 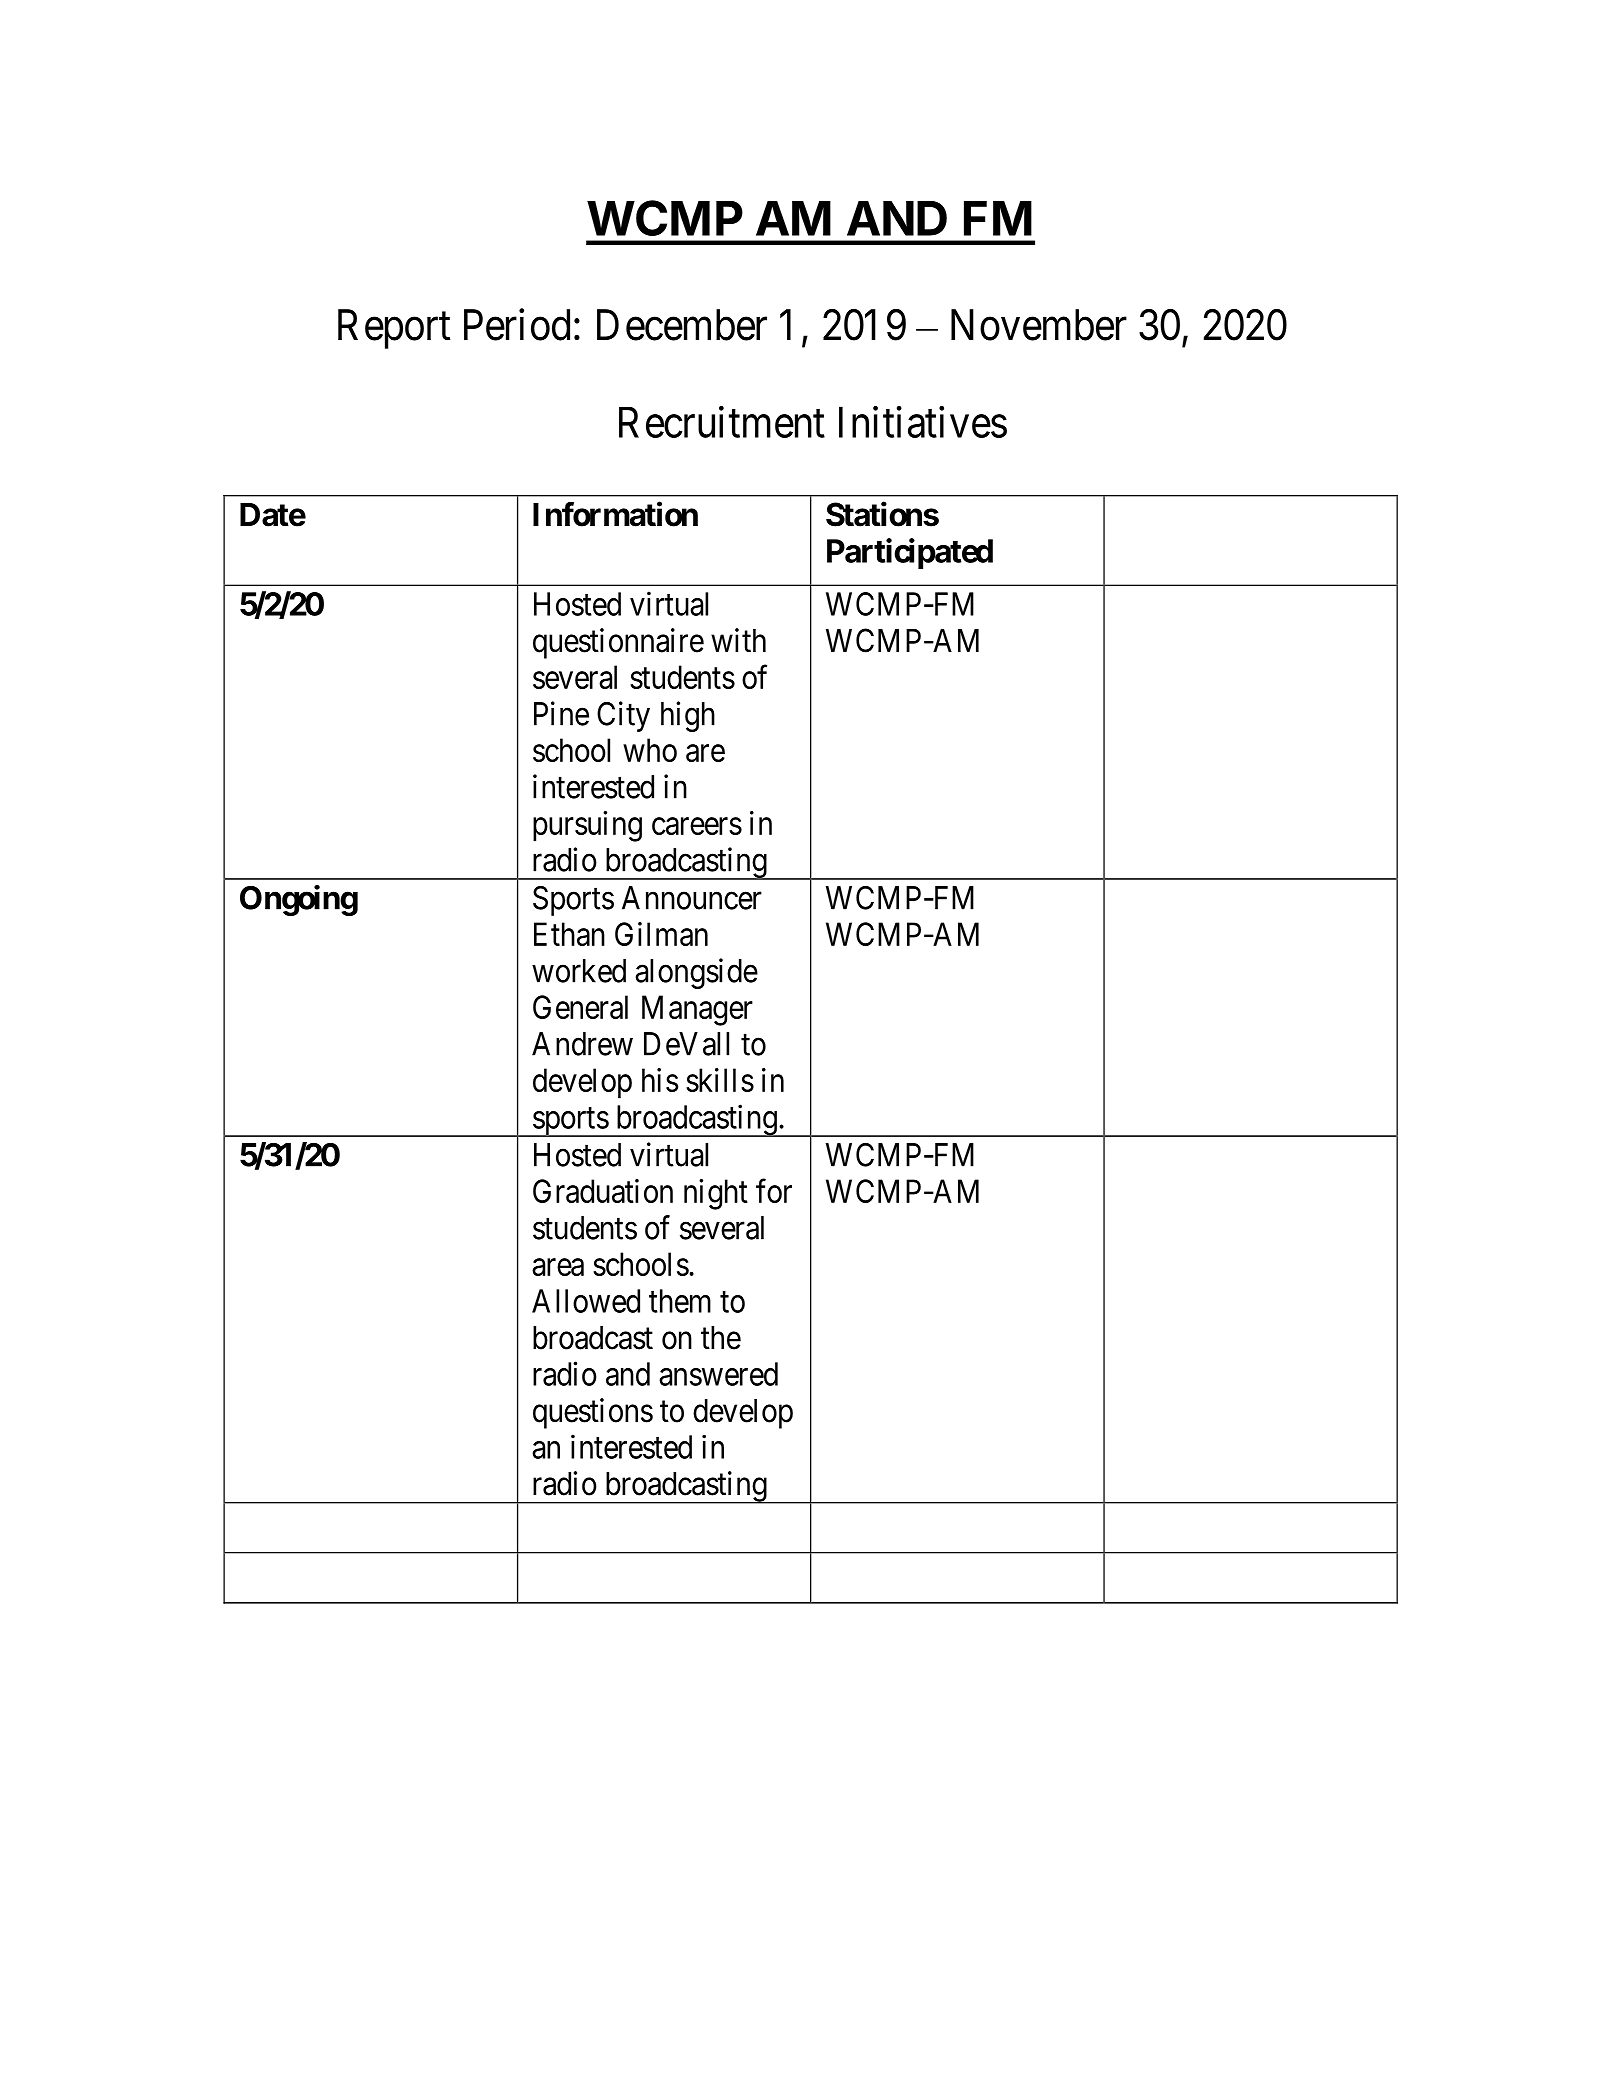 What do you see at coordinates (1039, 325) in the screenshot?
I see `November` at bounding box center [1039, 325].
